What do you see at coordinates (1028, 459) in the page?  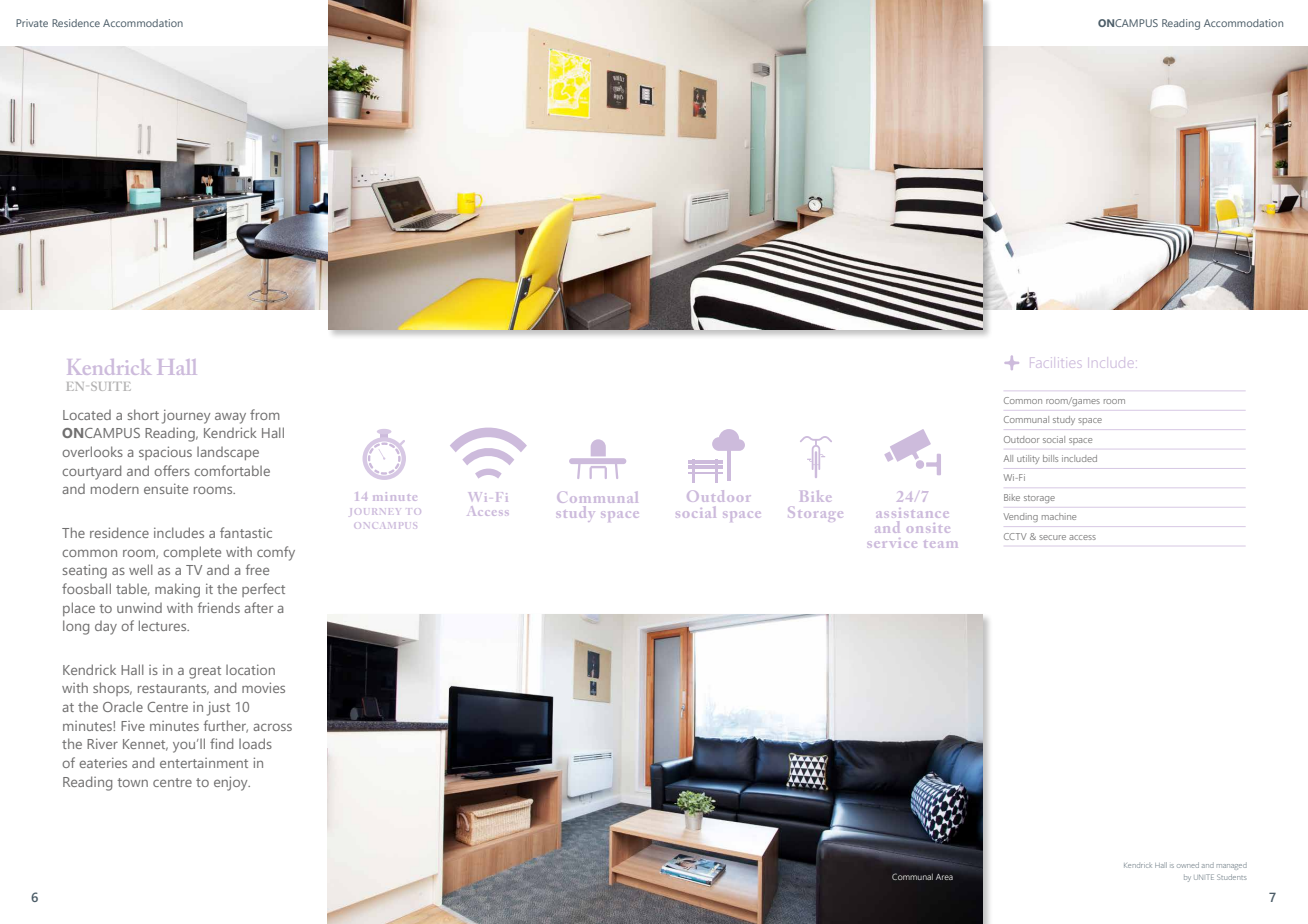 I see `utility` at bounding box center [1028, 459].
